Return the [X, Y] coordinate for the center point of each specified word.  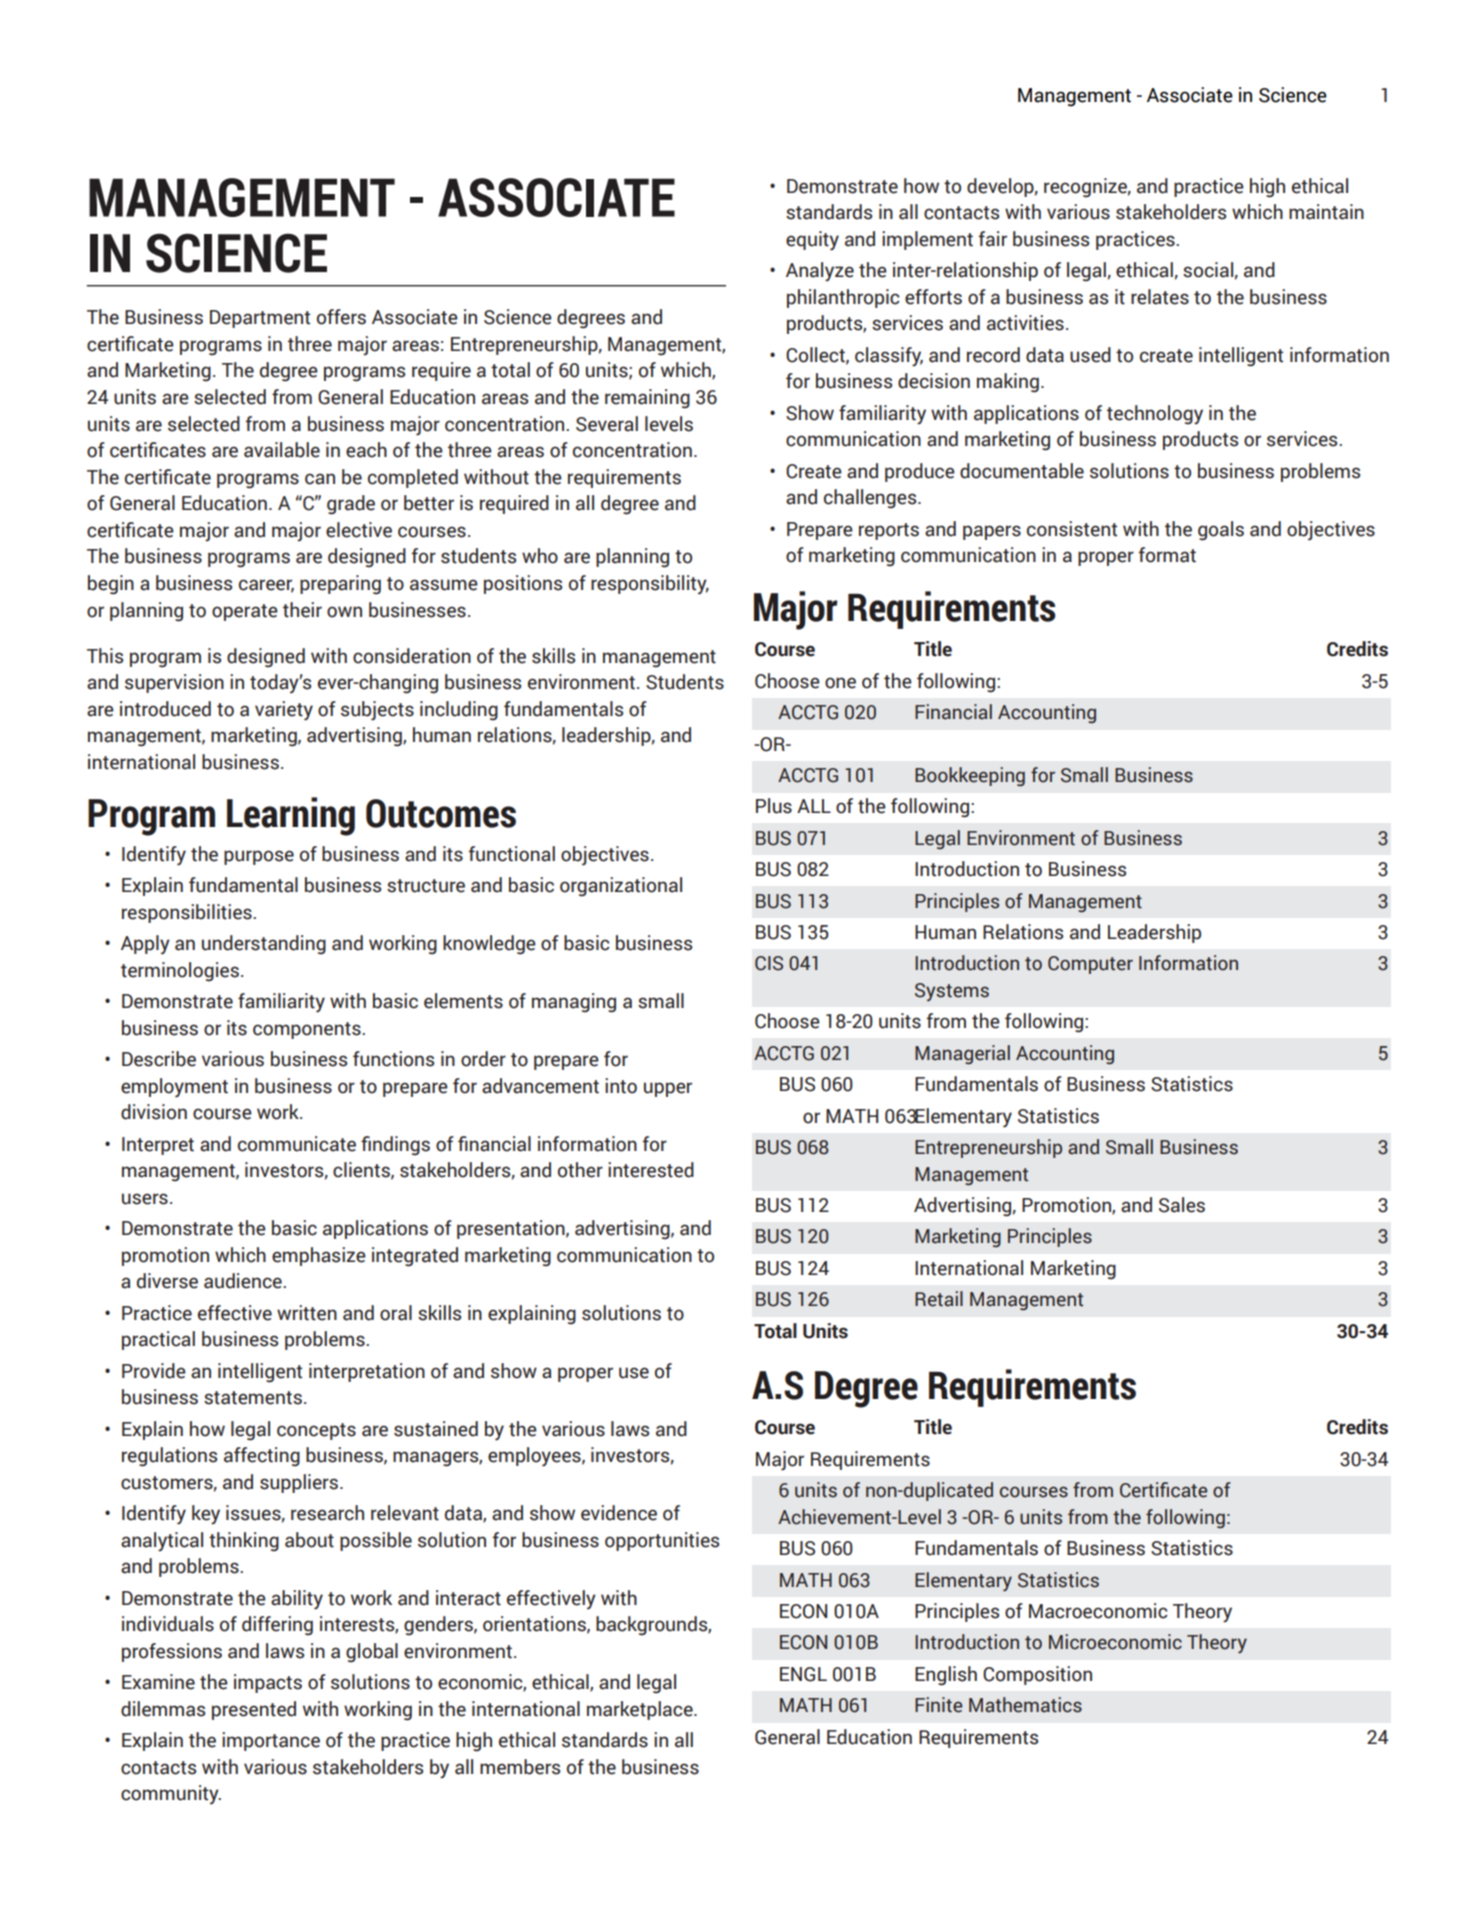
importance [271, 1741]
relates [1160, 297]
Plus [774, 806]
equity [812, 241]
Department [260, 319]
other [580, 1170]
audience [244, 1281]
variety [284, 711]
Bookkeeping [970, 776]
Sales [1182, 1205]
